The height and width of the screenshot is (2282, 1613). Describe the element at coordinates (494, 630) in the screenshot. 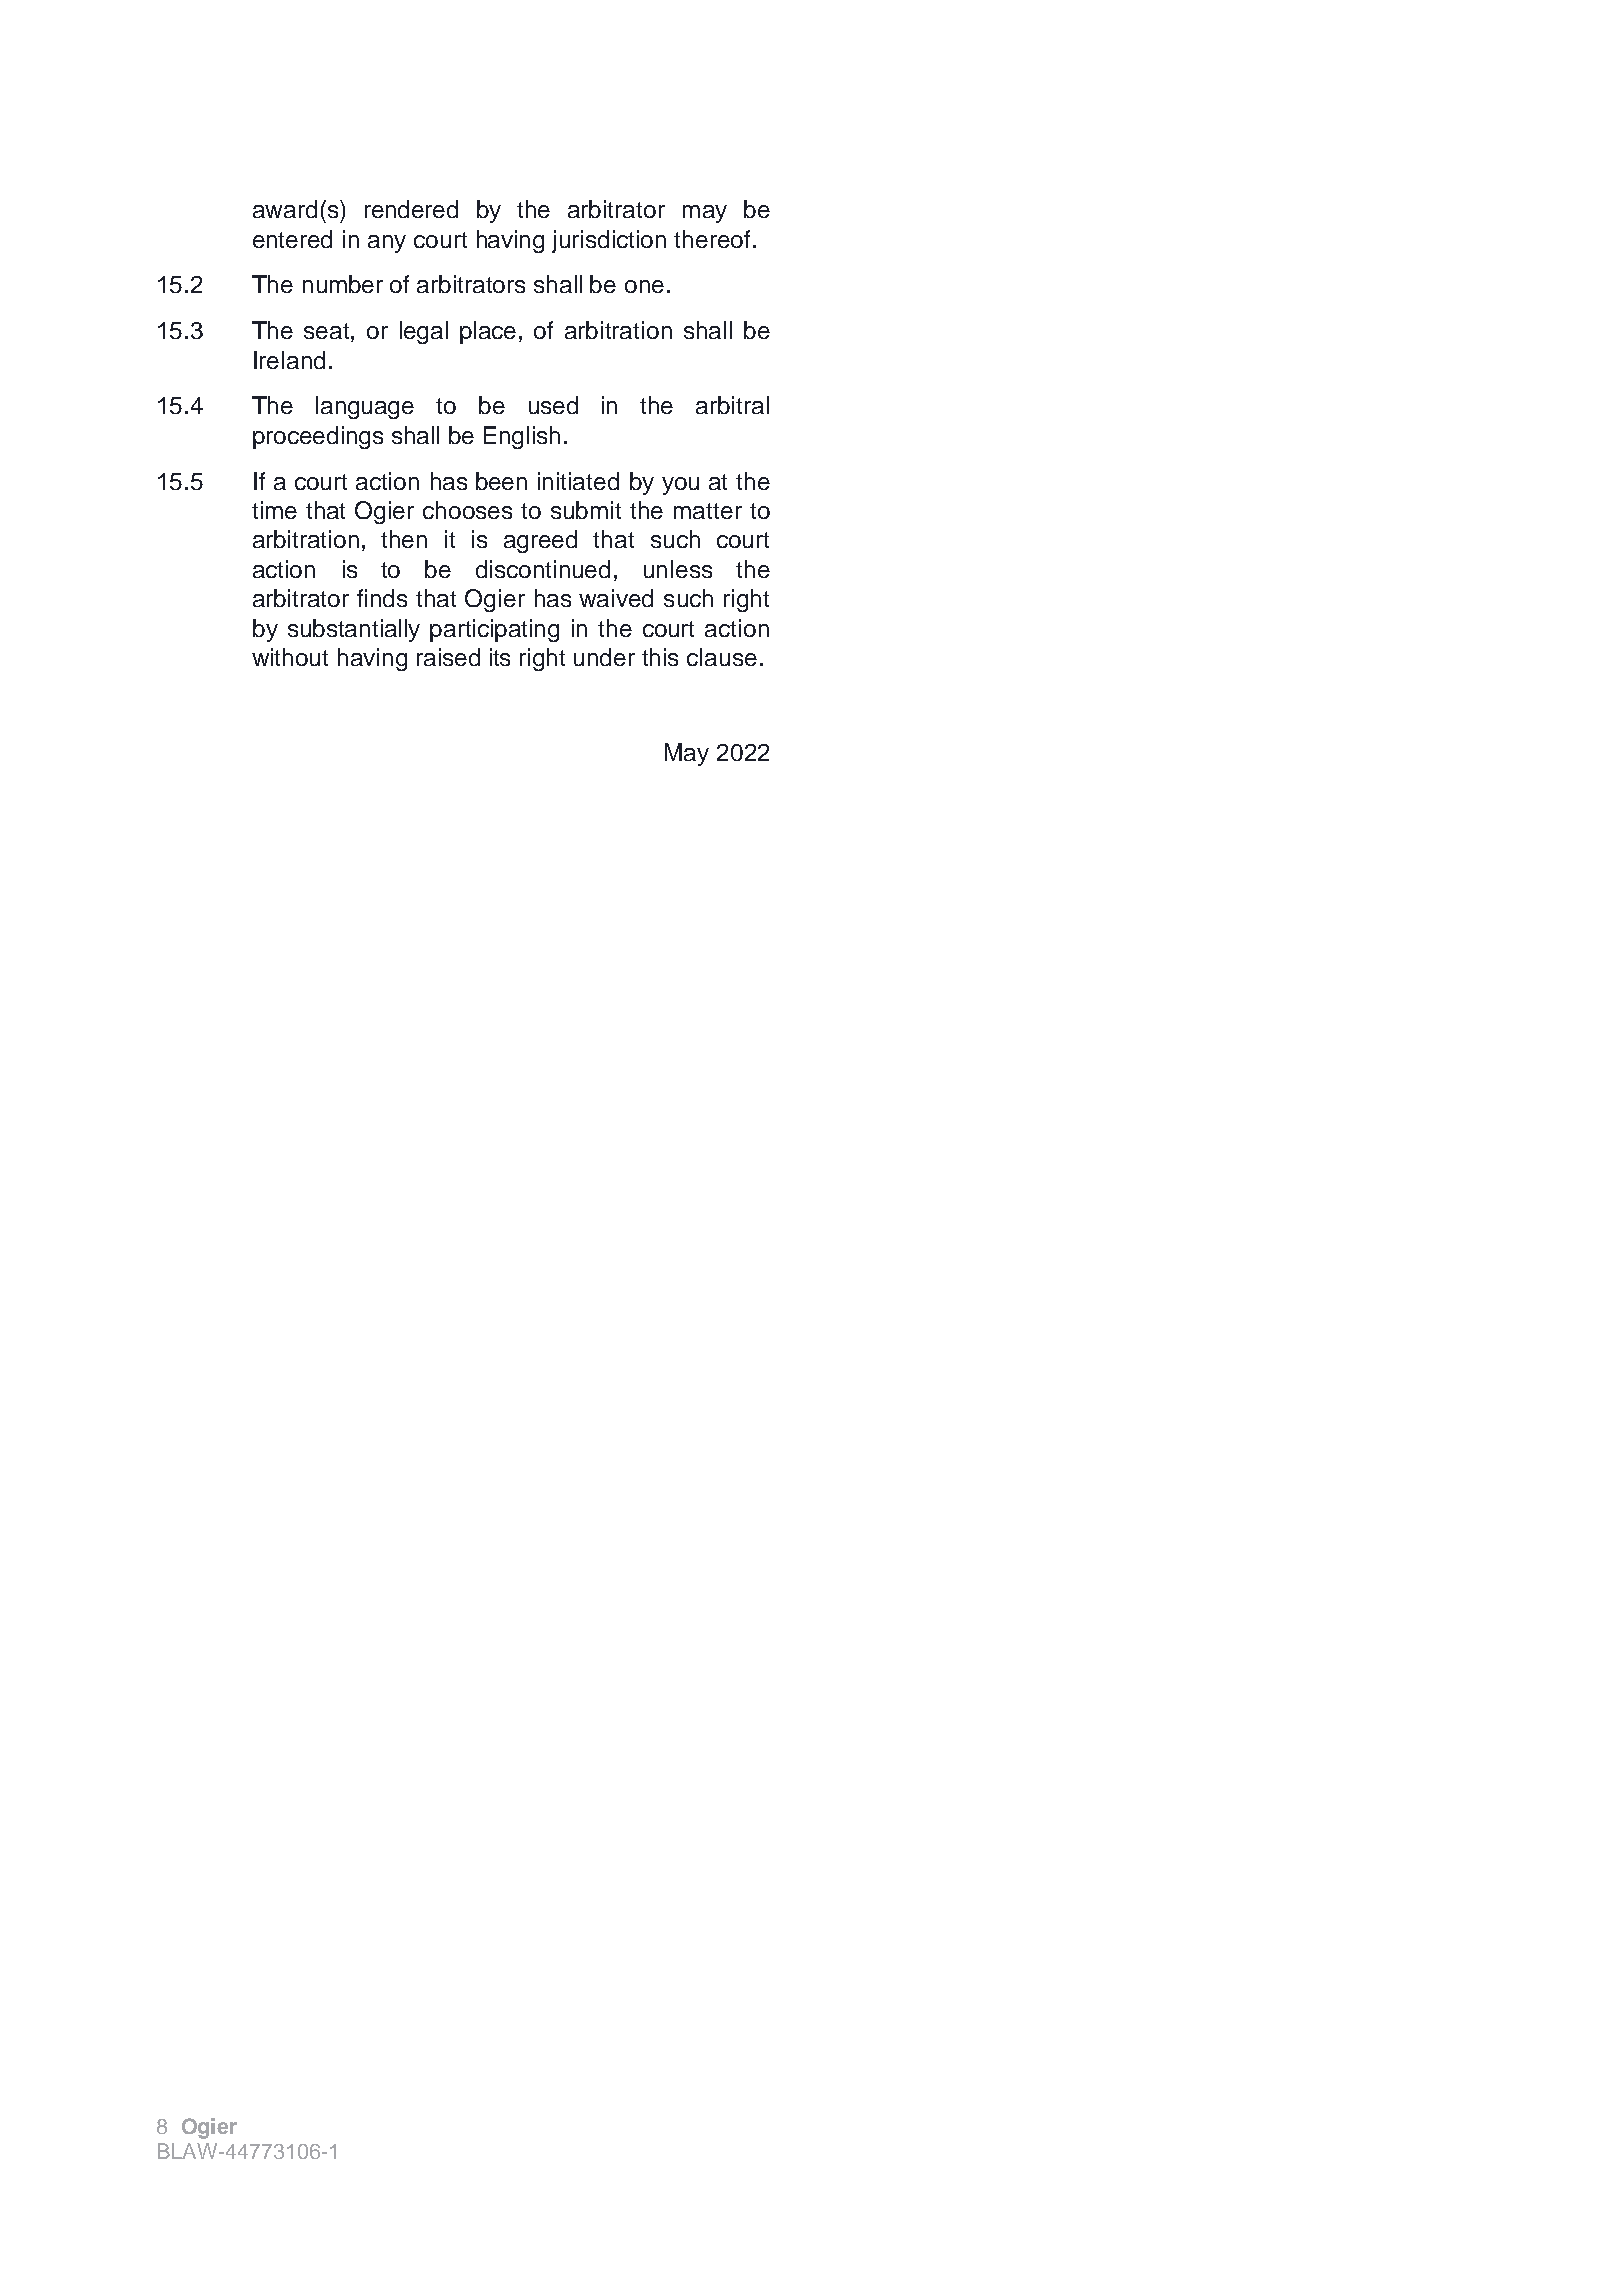

I see `participating` at that location.
